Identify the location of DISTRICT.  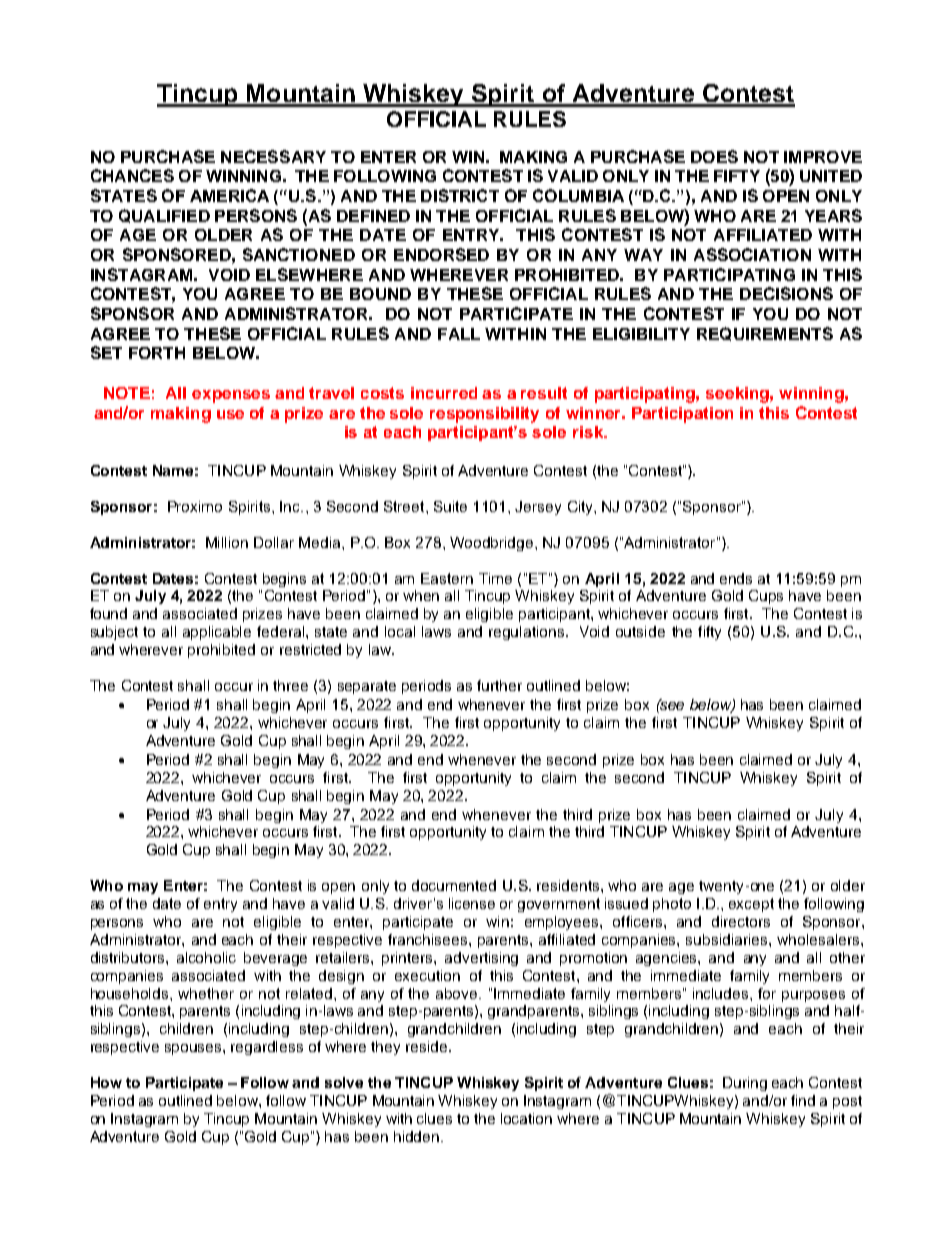
(460, 195).
